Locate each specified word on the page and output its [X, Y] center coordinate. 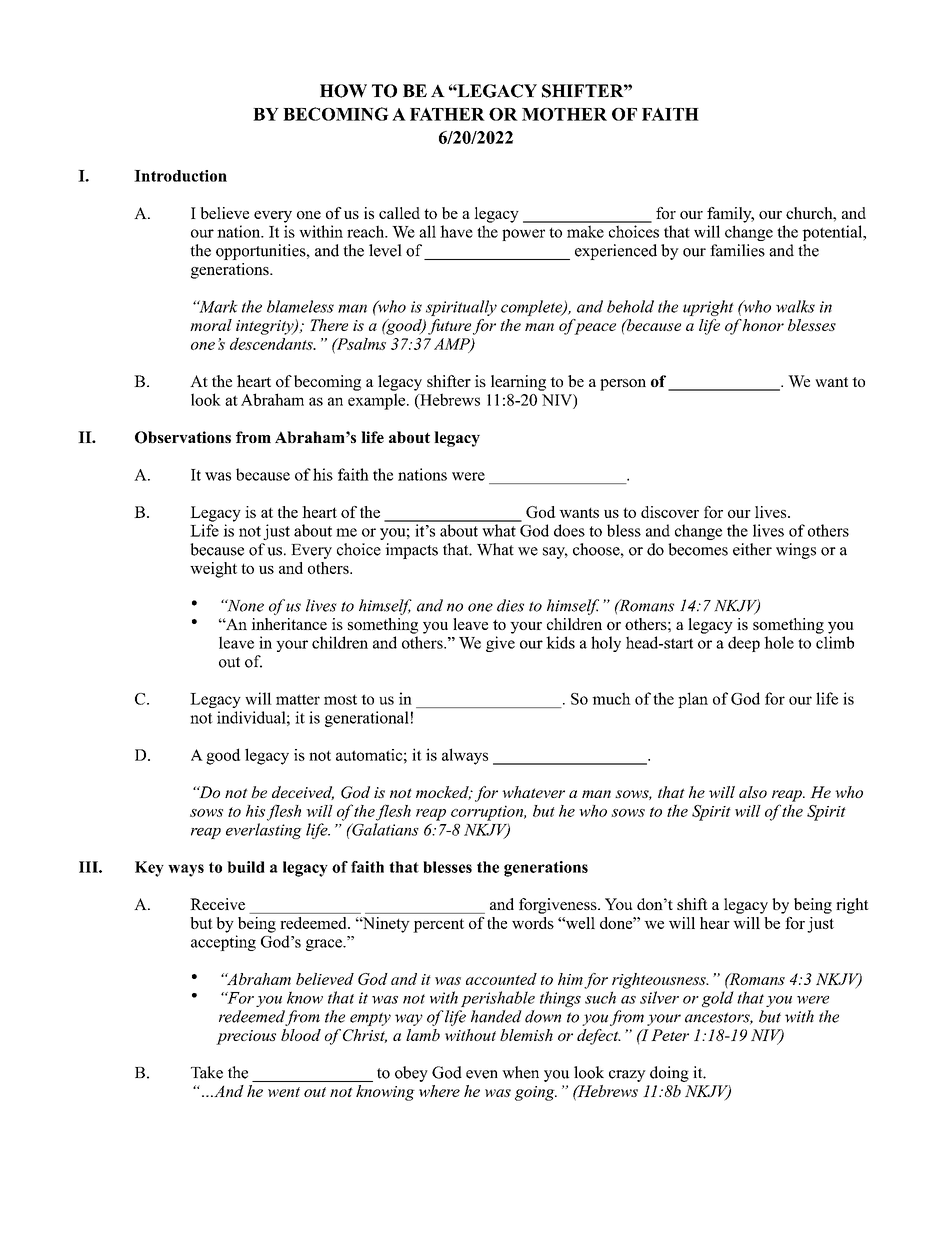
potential [833, 233]
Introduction [180, 176]
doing [669, 1074]
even [482, 1074]
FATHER [447, 114]
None [244, 605]
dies [510, 605]
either [752, 549]
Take [207, 1072]
